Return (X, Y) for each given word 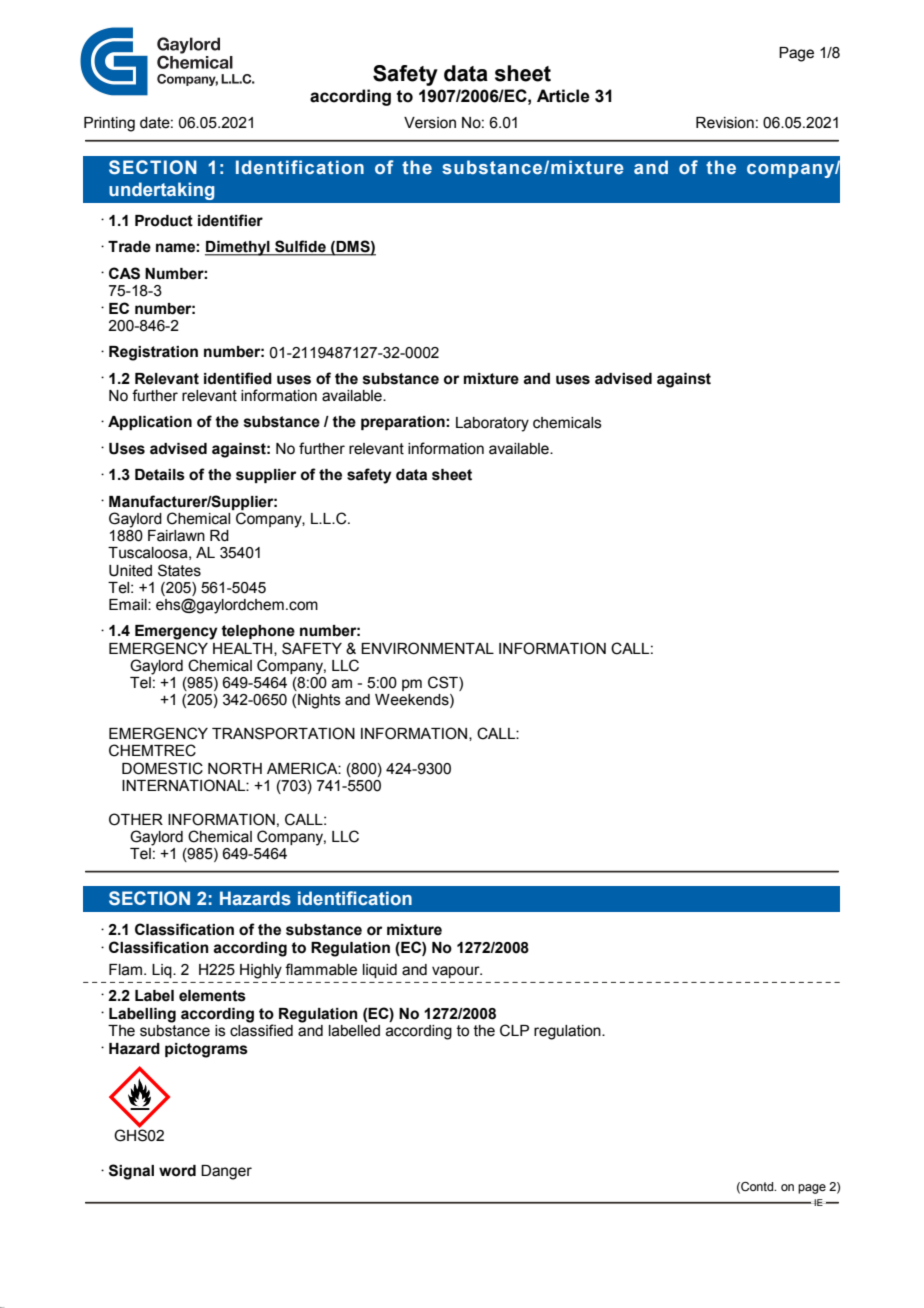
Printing (109, 124)
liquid (380, 971)
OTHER (136, 819)
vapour (457, 972)
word (177, 1171)
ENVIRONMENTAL (427, 648)
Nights (319, 701)
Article (563, 96)
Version (430, 123)
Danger (226, 1172)
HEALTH (244, 649)
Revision (725, 123)
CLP (514, 1030)
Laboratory (492, 424)
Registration (153, 353)
